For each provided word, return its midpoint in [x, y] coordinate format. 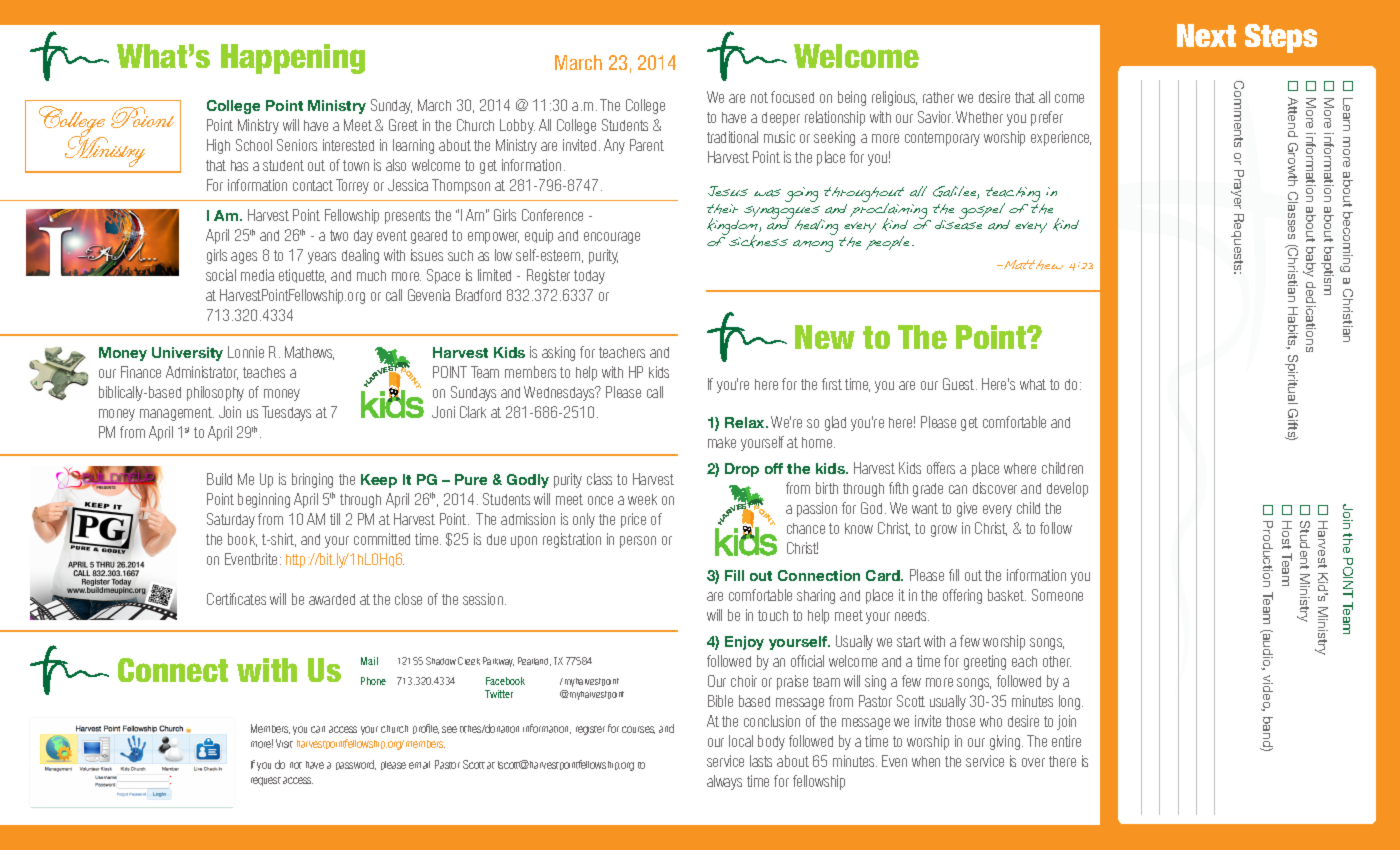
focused [792, 97]
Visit [284, 743]
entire [1066, 741]
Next [1206, 35]
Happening [293, 59]
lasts [761, 761]
